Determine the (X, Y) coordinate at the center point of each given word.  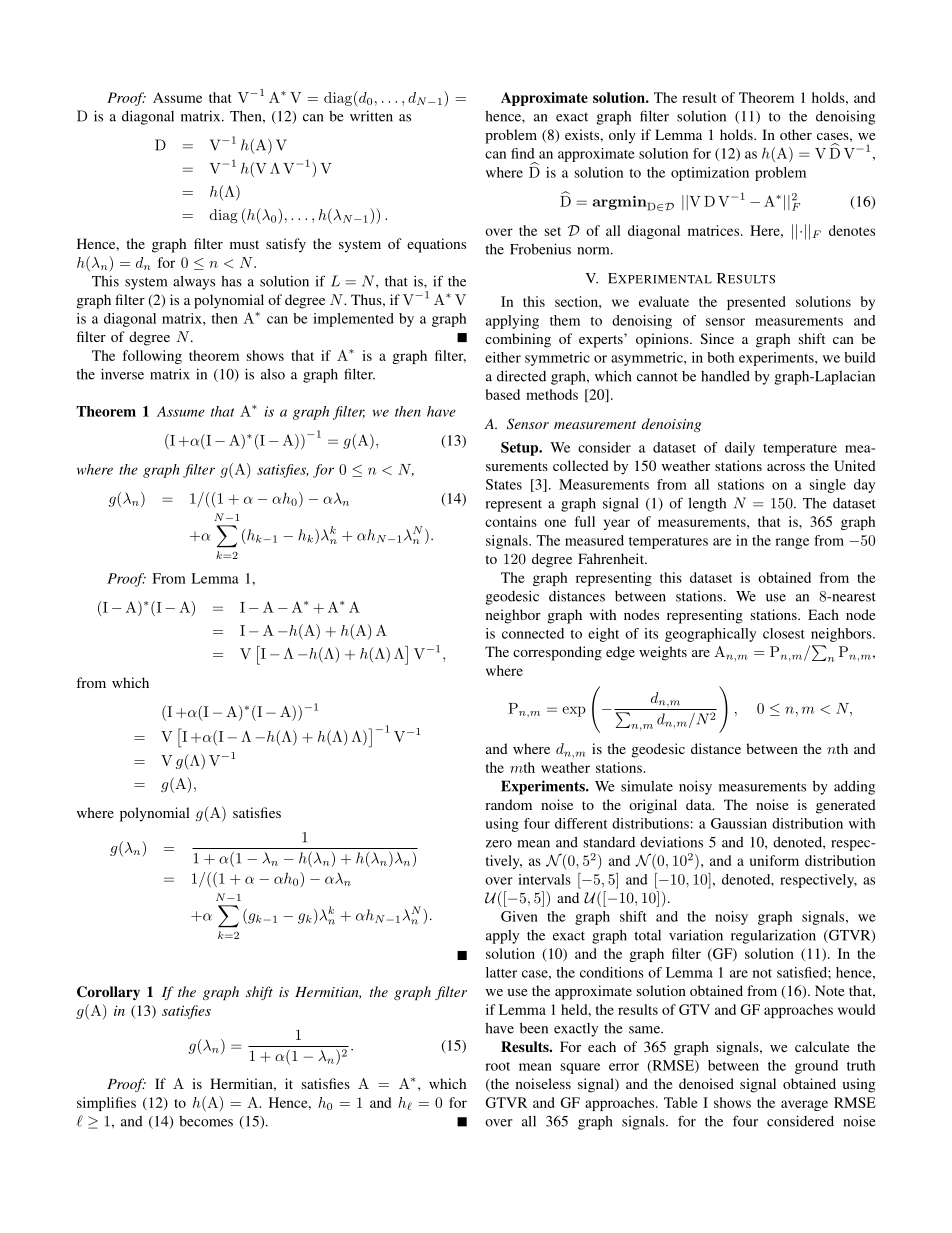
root (497, 1066)
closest (784, 633)
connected (533, 633)
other (796, 134)
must (244, 244)
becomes (206, 1121)
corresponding (557, 653)
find (523, 153)
